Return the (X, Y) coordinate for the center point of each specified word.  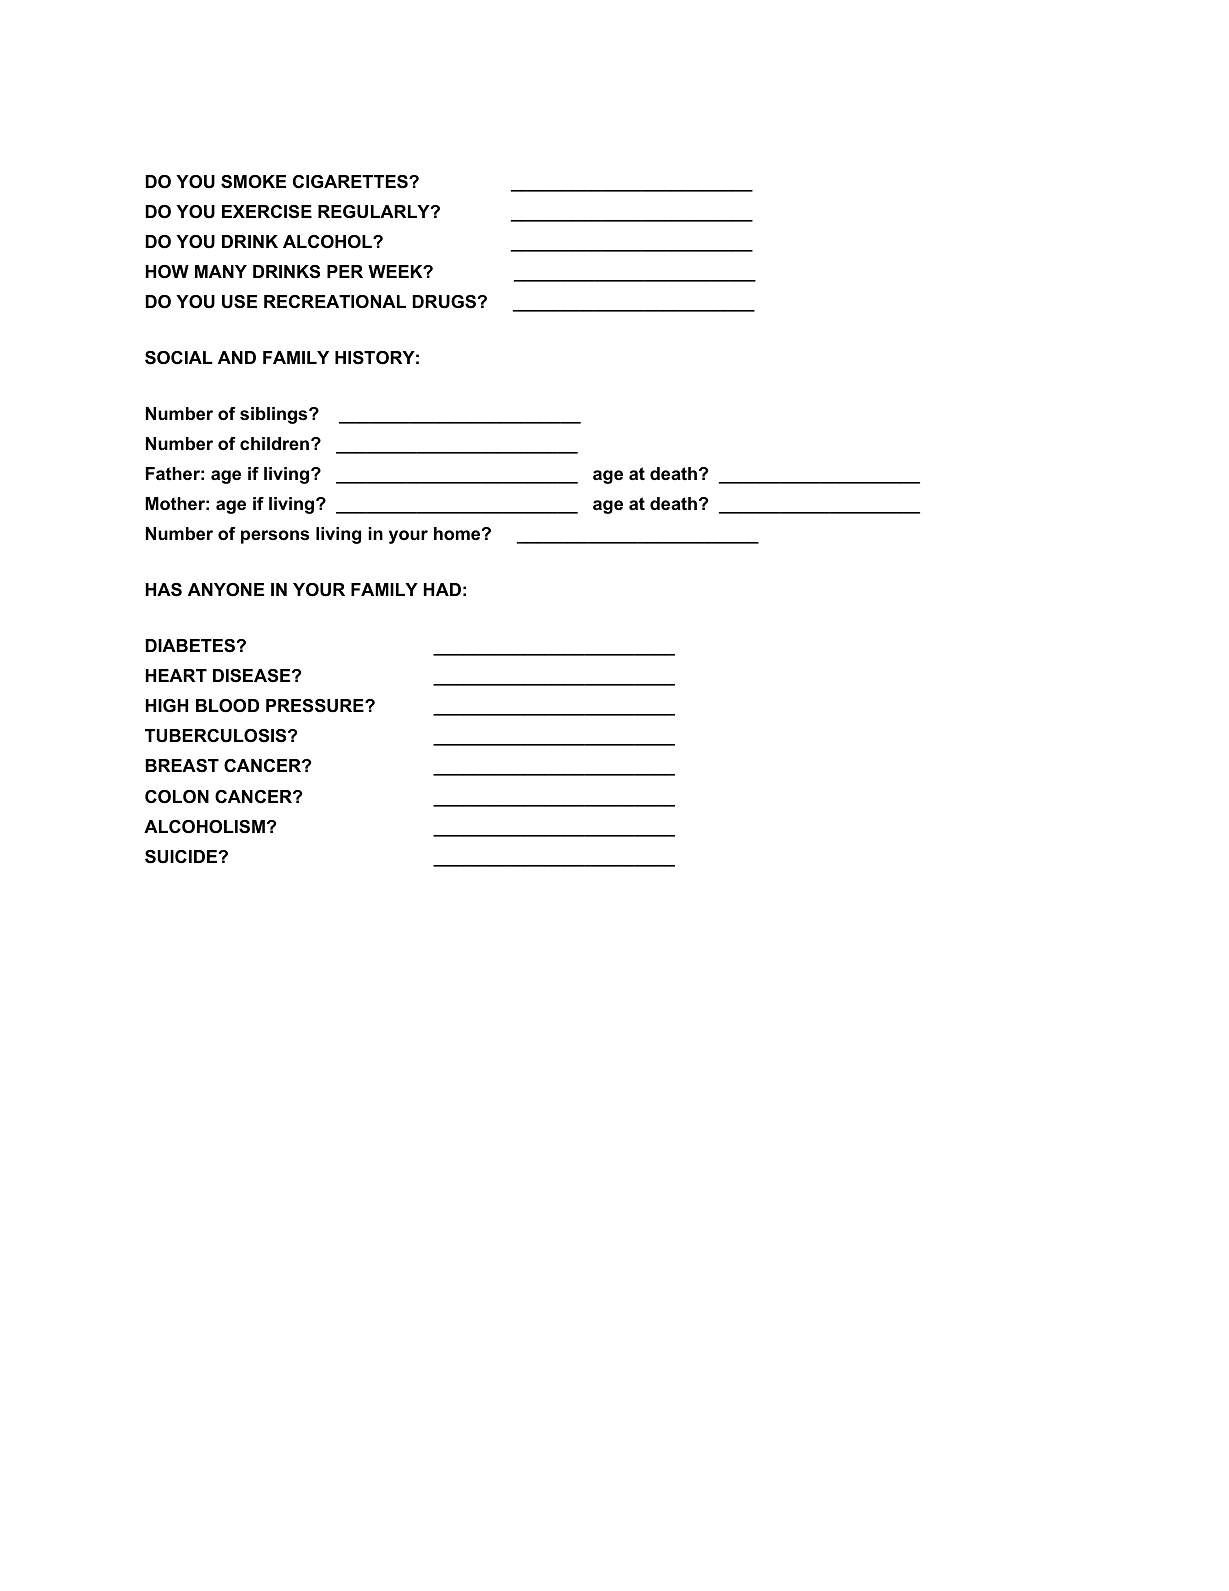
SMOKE (253, 182)
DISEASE (253, 676)
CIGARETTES (351, 182)
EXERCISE (267, 212)
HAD (442, 589)
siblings (275, 415)
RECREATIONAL (335, 302)
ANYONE (226, 590)
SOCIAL (179, 358)
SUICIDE (181, 857)
